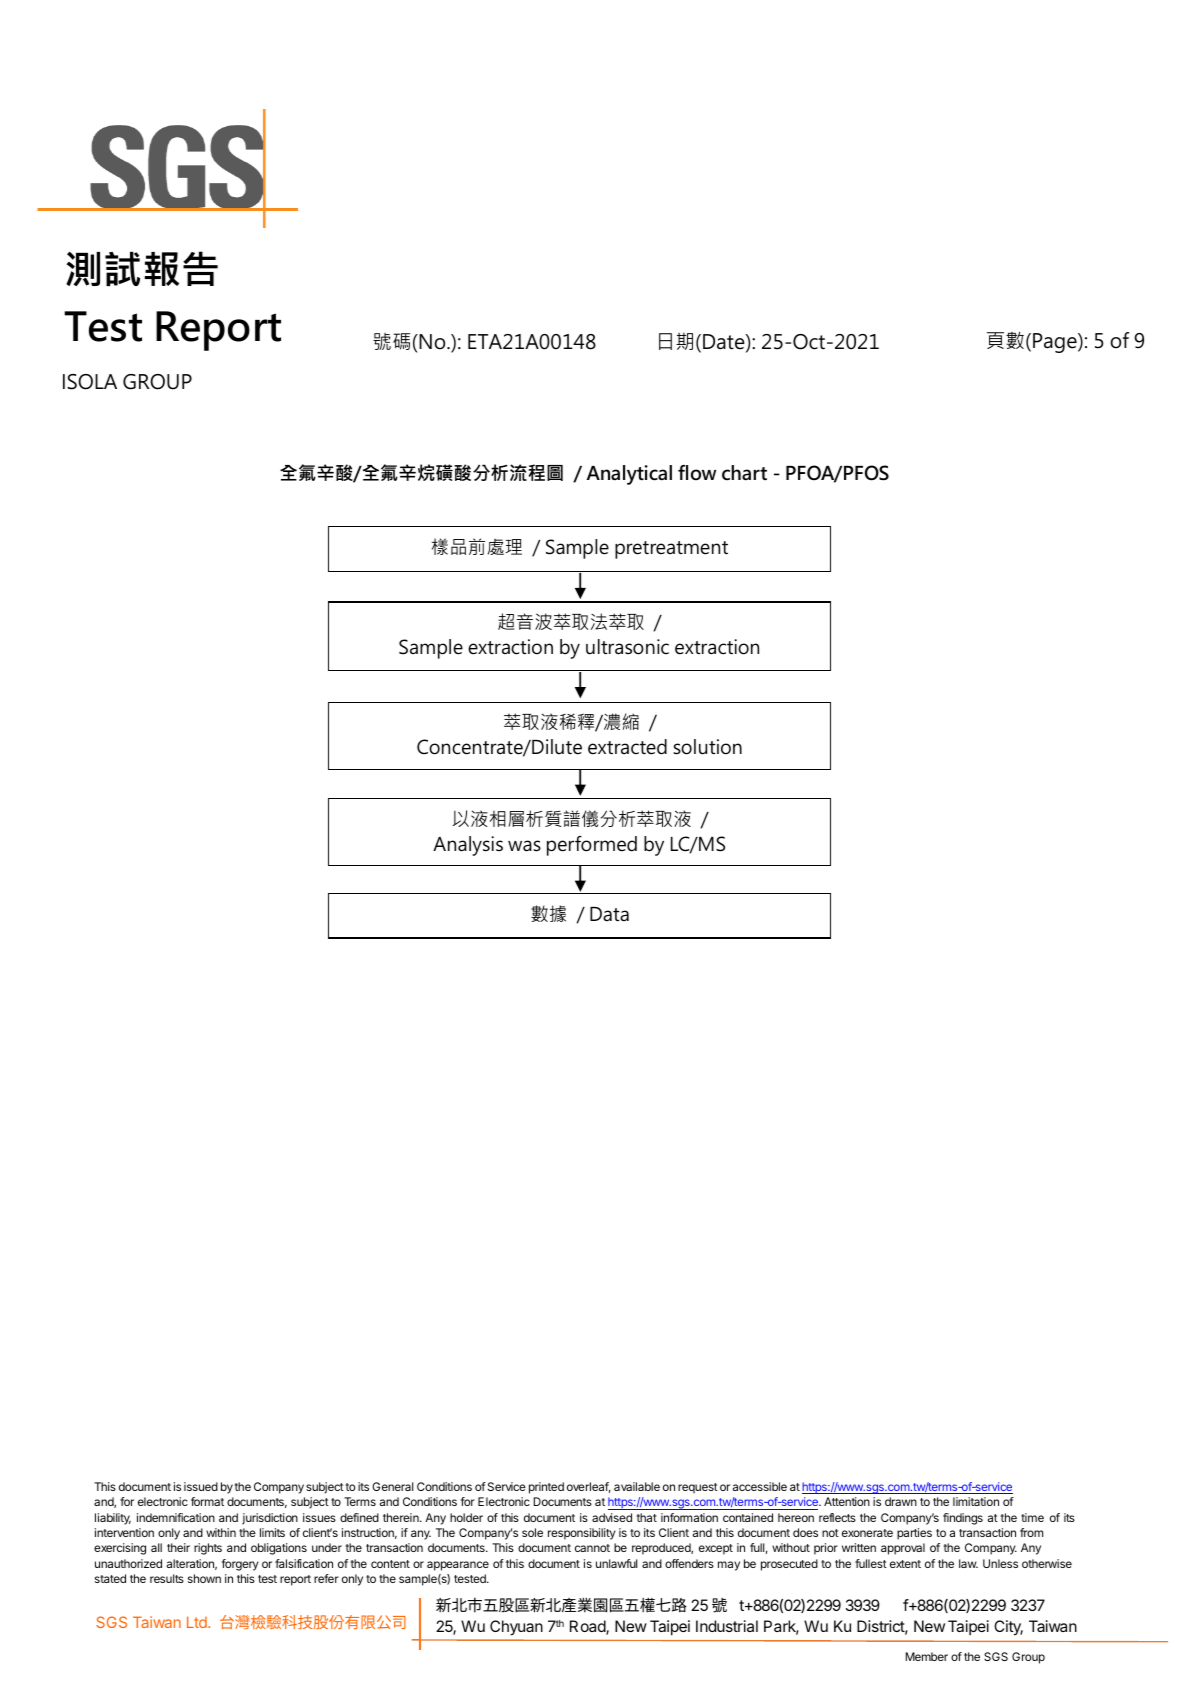 This screenshot has width=1192, height=1686. I want to click on issued, so click(201, 1486).
